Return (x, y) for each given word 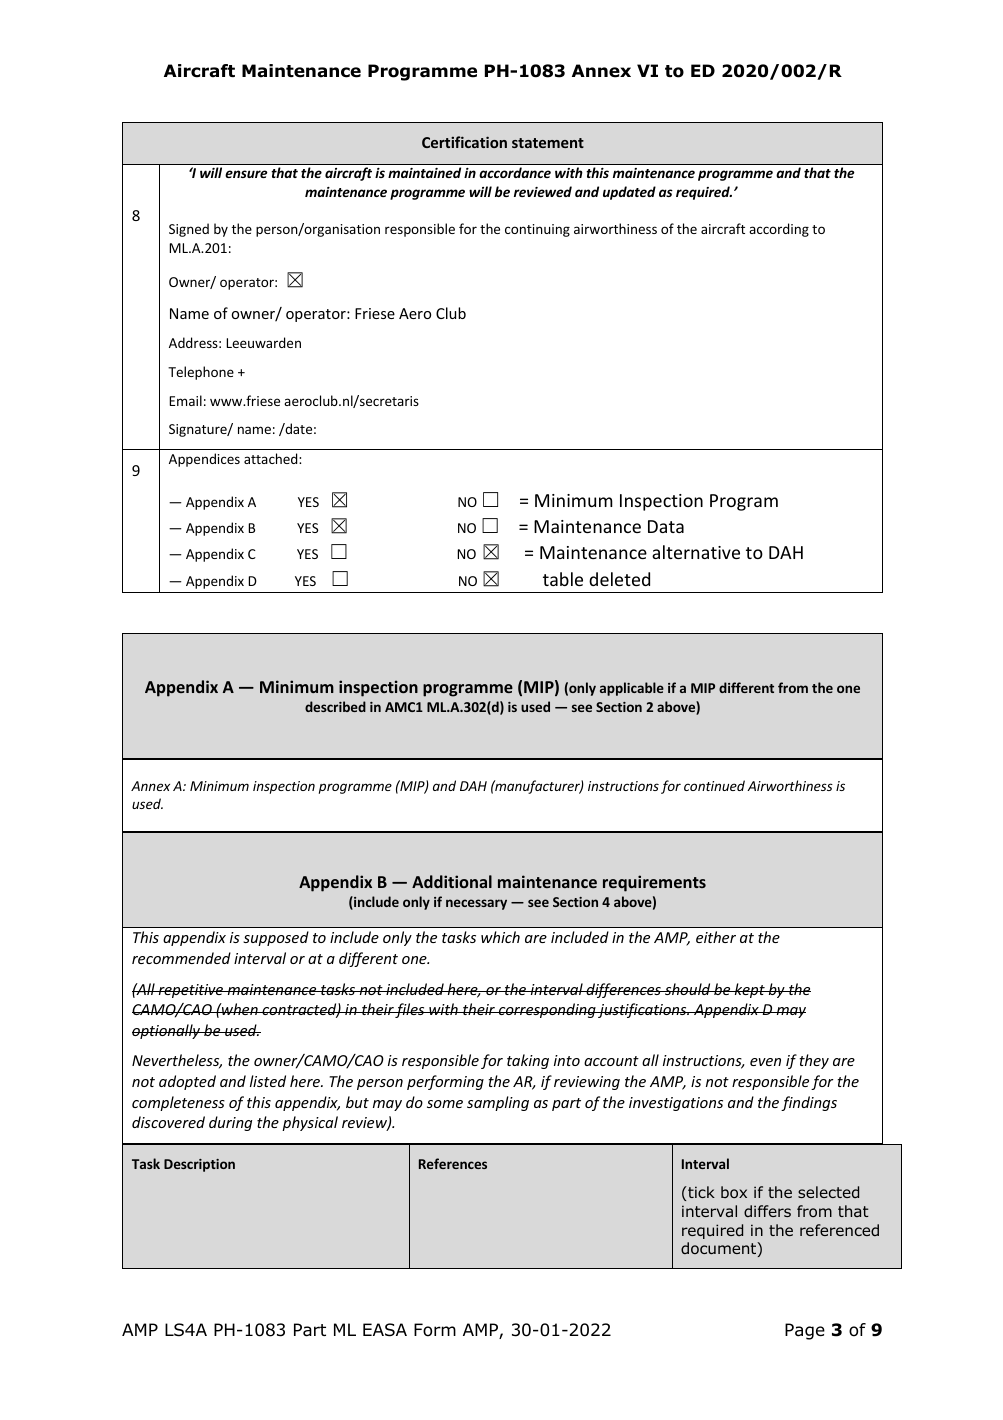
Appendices (204, 460)
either (716, 937)
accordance (515, 172)
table (563, 579)
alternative (696, 552)
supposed (276, 938)
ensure (246, 174)
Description (199, 1165)
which (500, 937)
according (779, 230)
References (453, 1163)
